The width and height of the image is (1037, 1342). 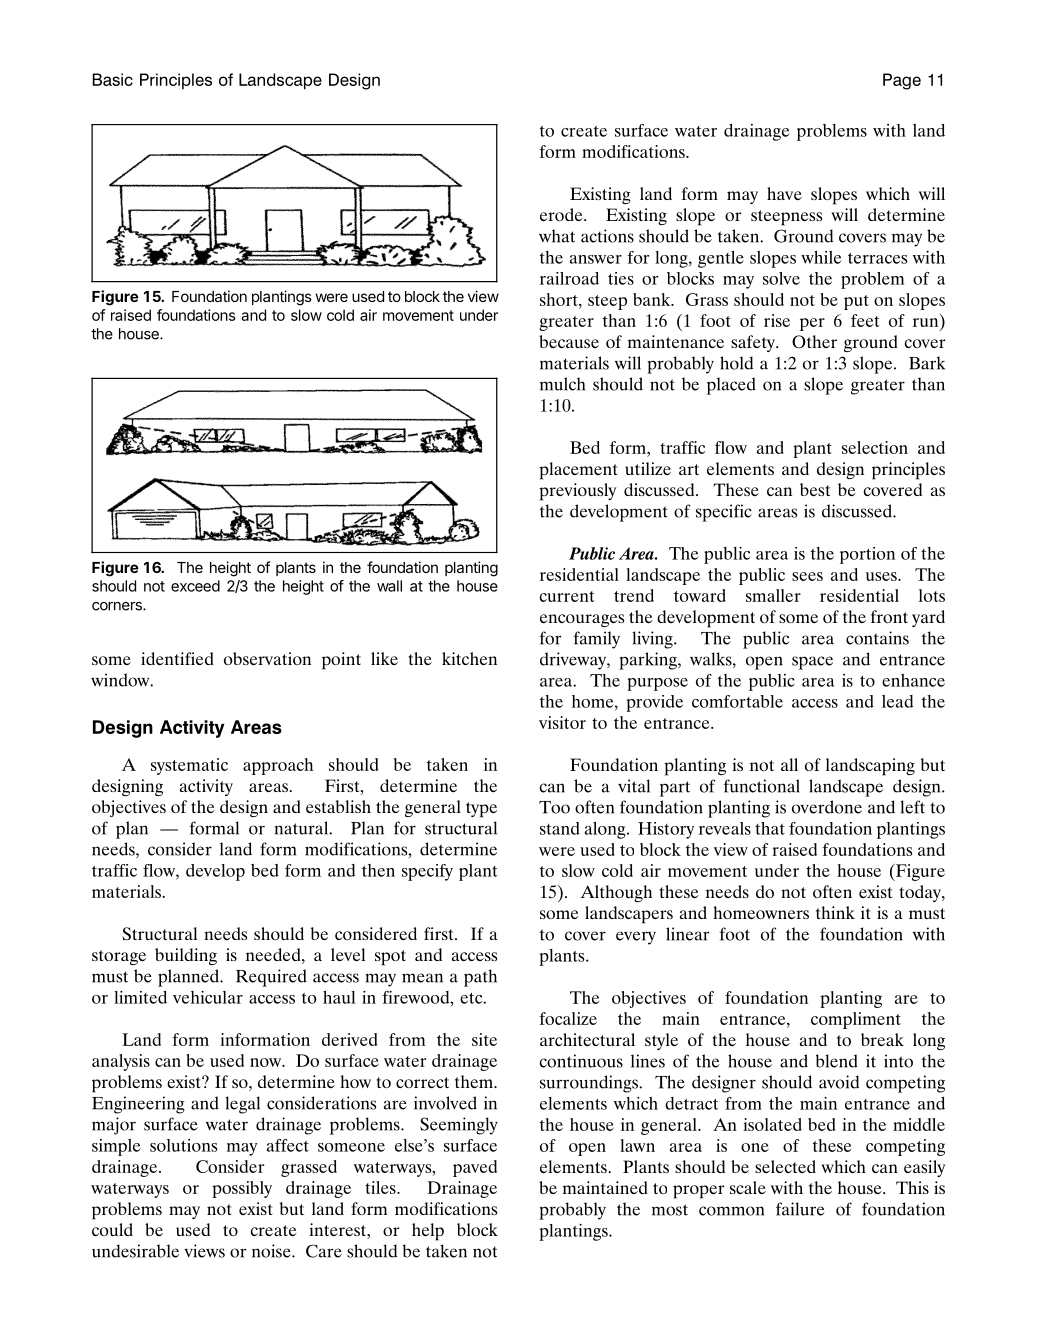 What do you see at coordinates (812, 663) in the image?
I see `space` at bounding box center [812, 663].
